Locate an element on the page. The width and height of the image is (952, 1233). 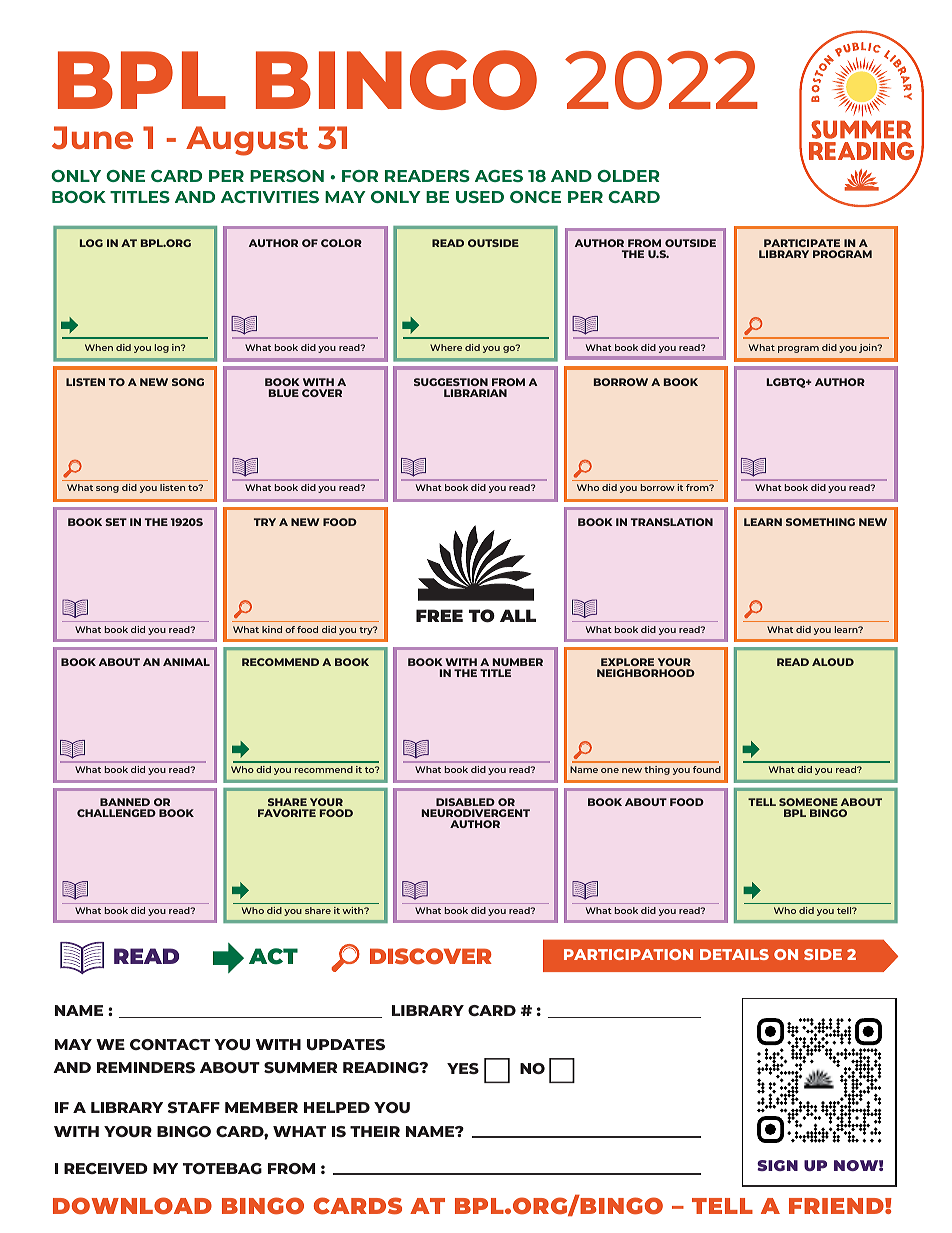
DOWNLOAD is located at coordinates (132, 1206).
